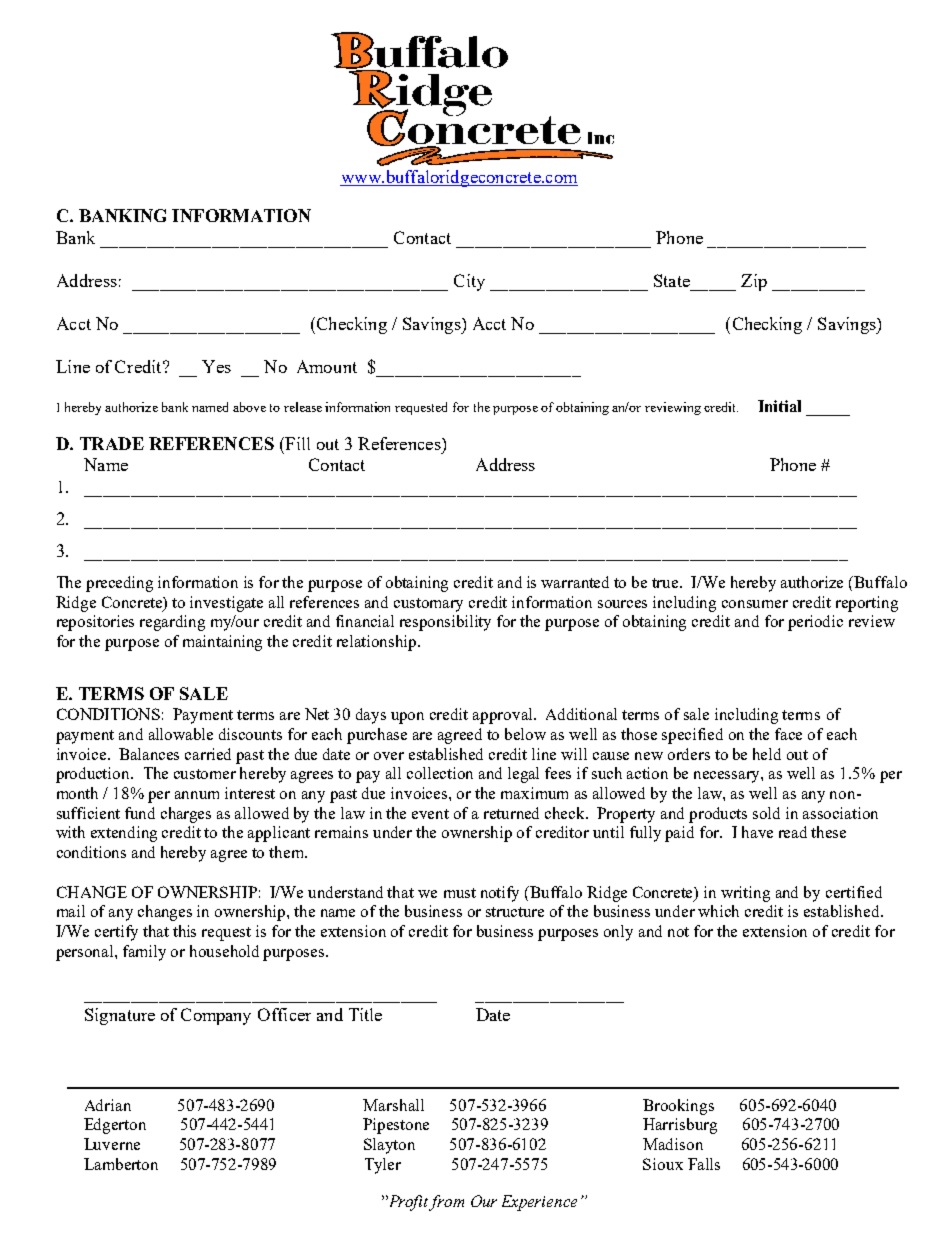 Image resolution: width=952 pixels, height=1233 pixels. Describe the element at coordinates (216, 366) in the image. I see `Yes` at that location.
